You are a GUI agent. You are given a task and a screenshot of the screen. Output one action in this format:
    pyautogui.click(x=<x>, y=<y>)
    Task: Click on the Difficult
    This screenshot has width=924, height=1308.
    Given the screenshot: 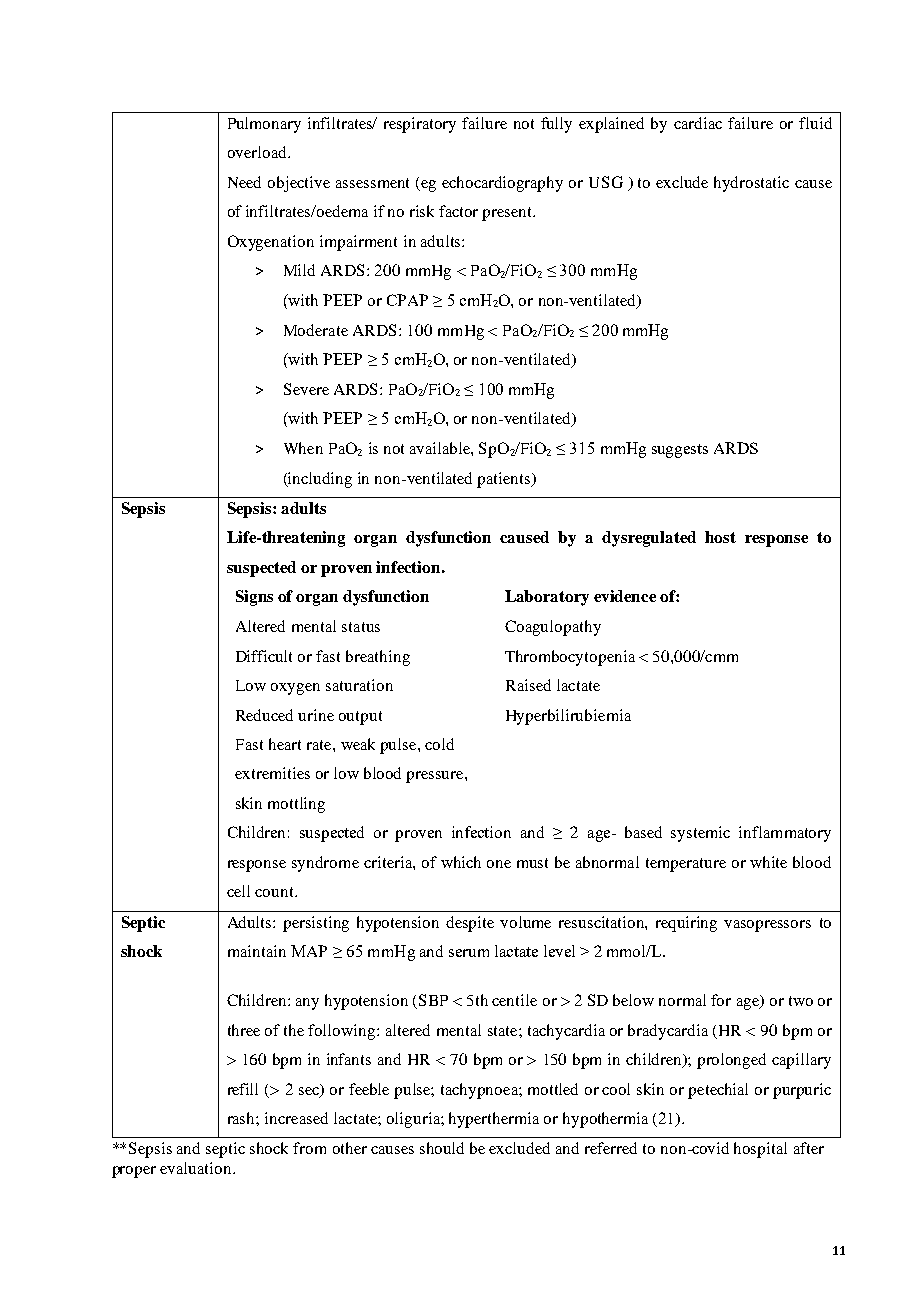 What is the action you would take?
    pyautogui.click(x=264, y=656)
